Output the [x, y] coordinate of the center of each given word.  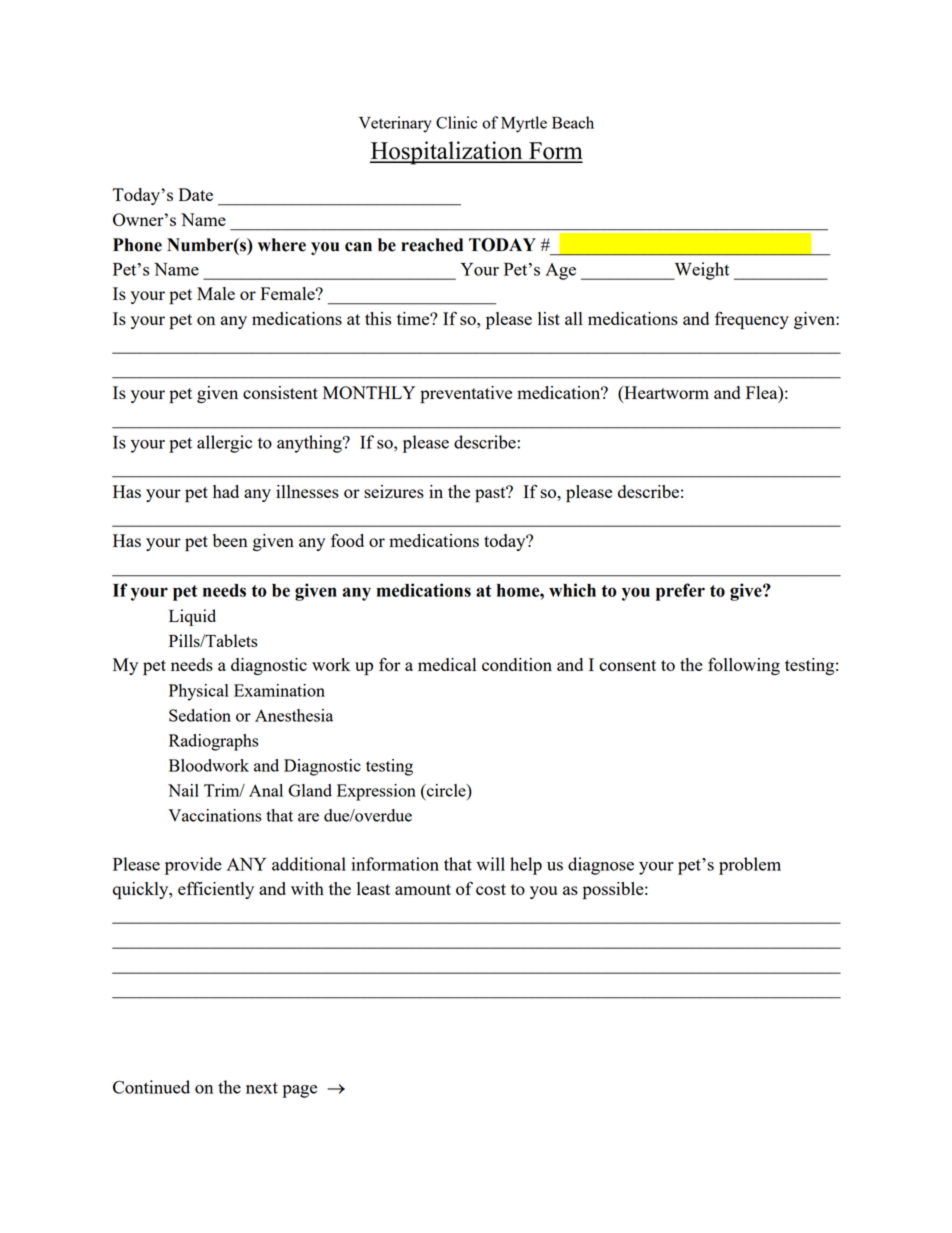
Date [196, 194]
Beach [573, 122]
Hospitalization [447, 153]
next [262, 1088]
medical [447, 664]
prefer [680, 592]
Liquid [192, 617]
